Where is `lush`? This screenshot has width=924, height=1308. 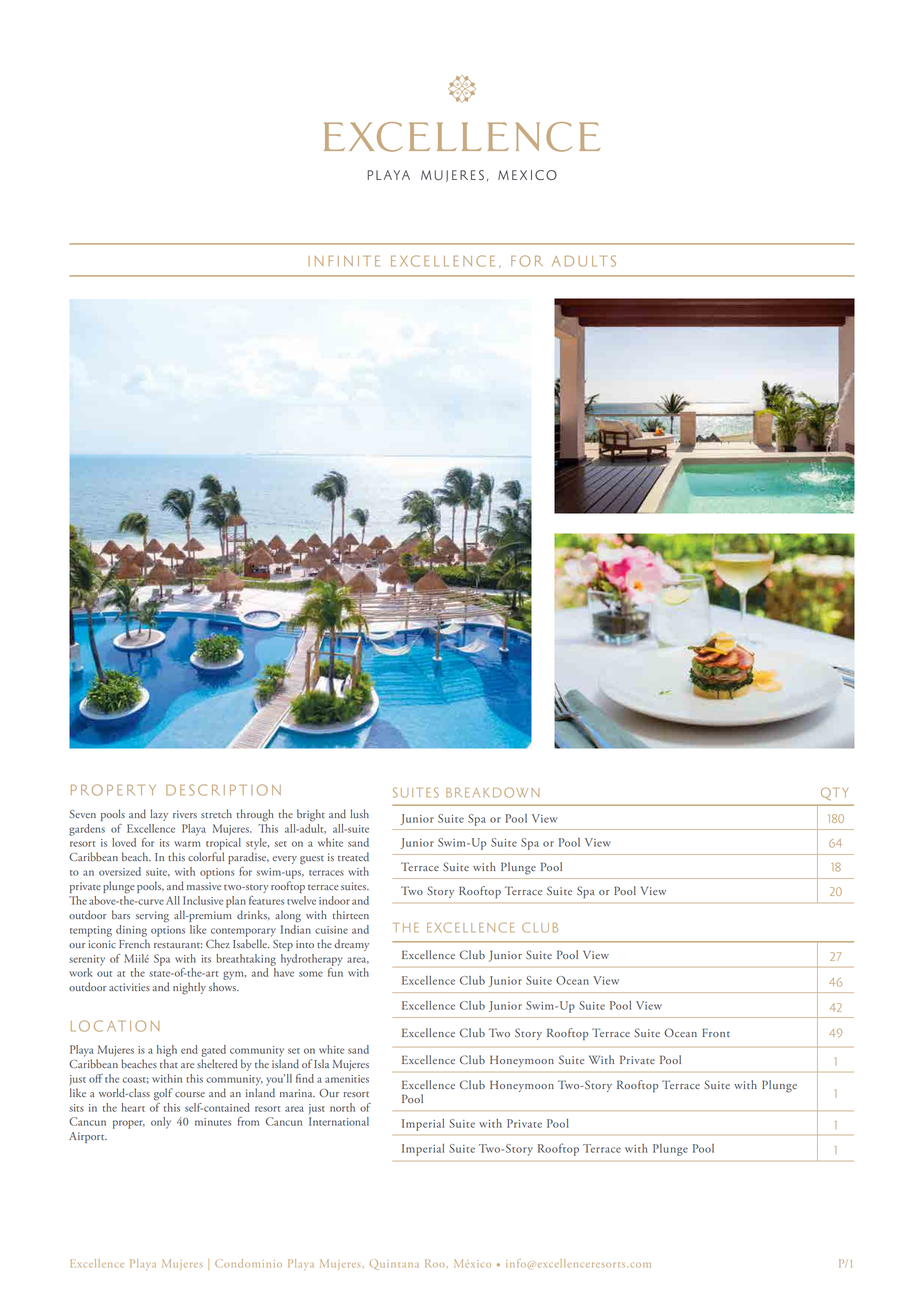 lush is located at coordinates (360, 813).
